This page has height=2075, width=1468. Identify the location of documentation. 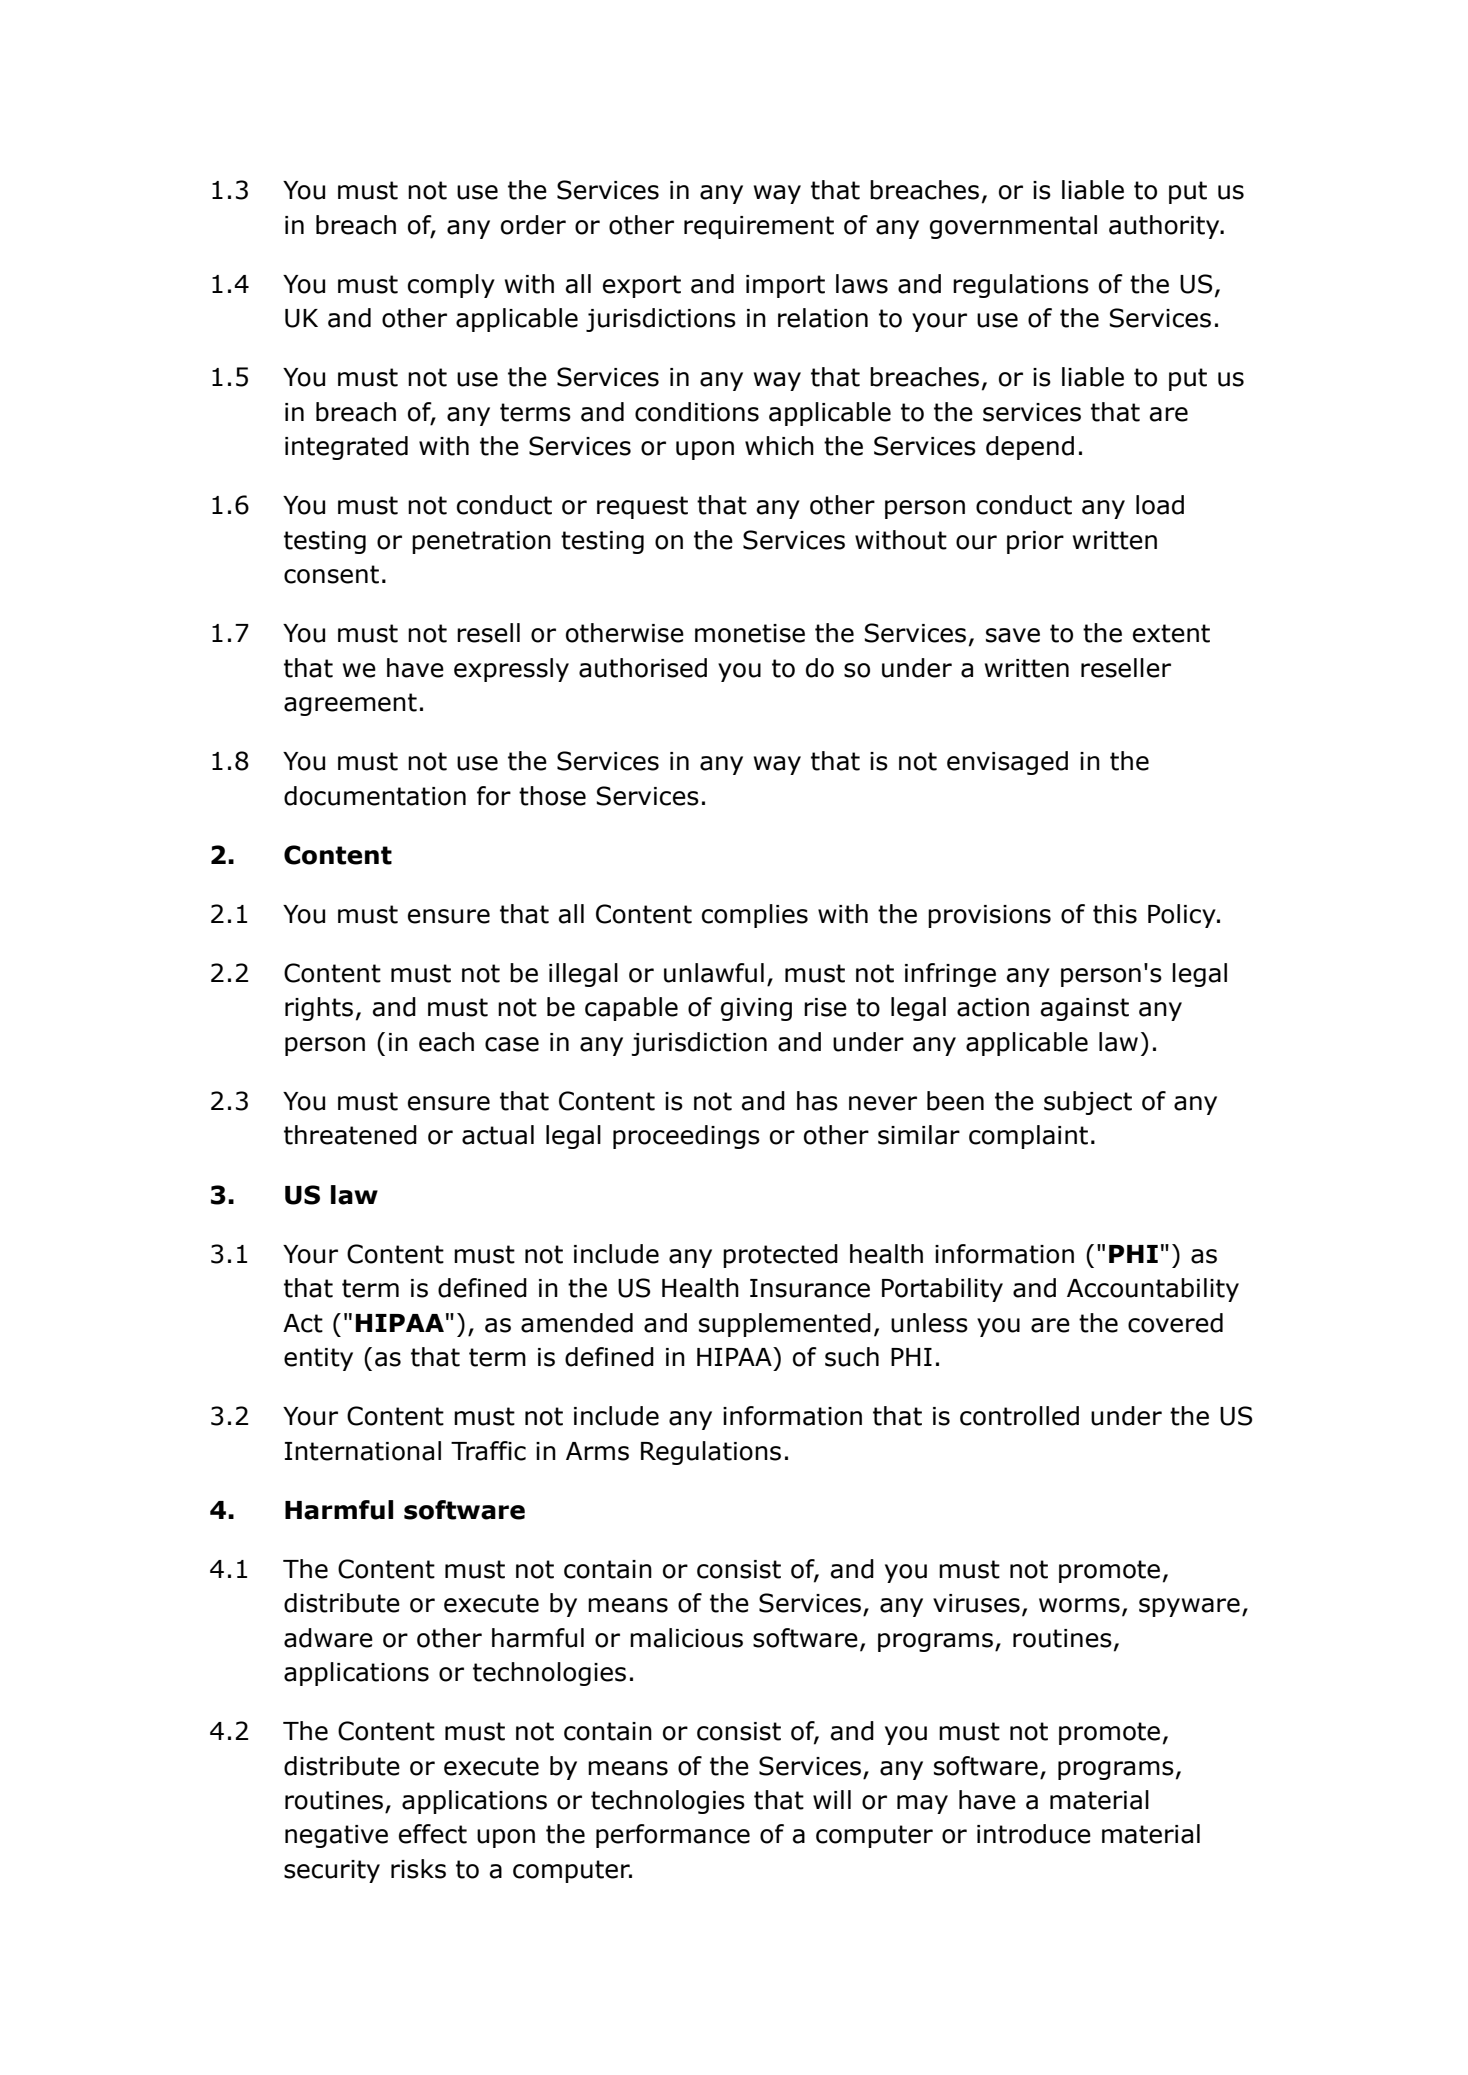
(375, 796).
